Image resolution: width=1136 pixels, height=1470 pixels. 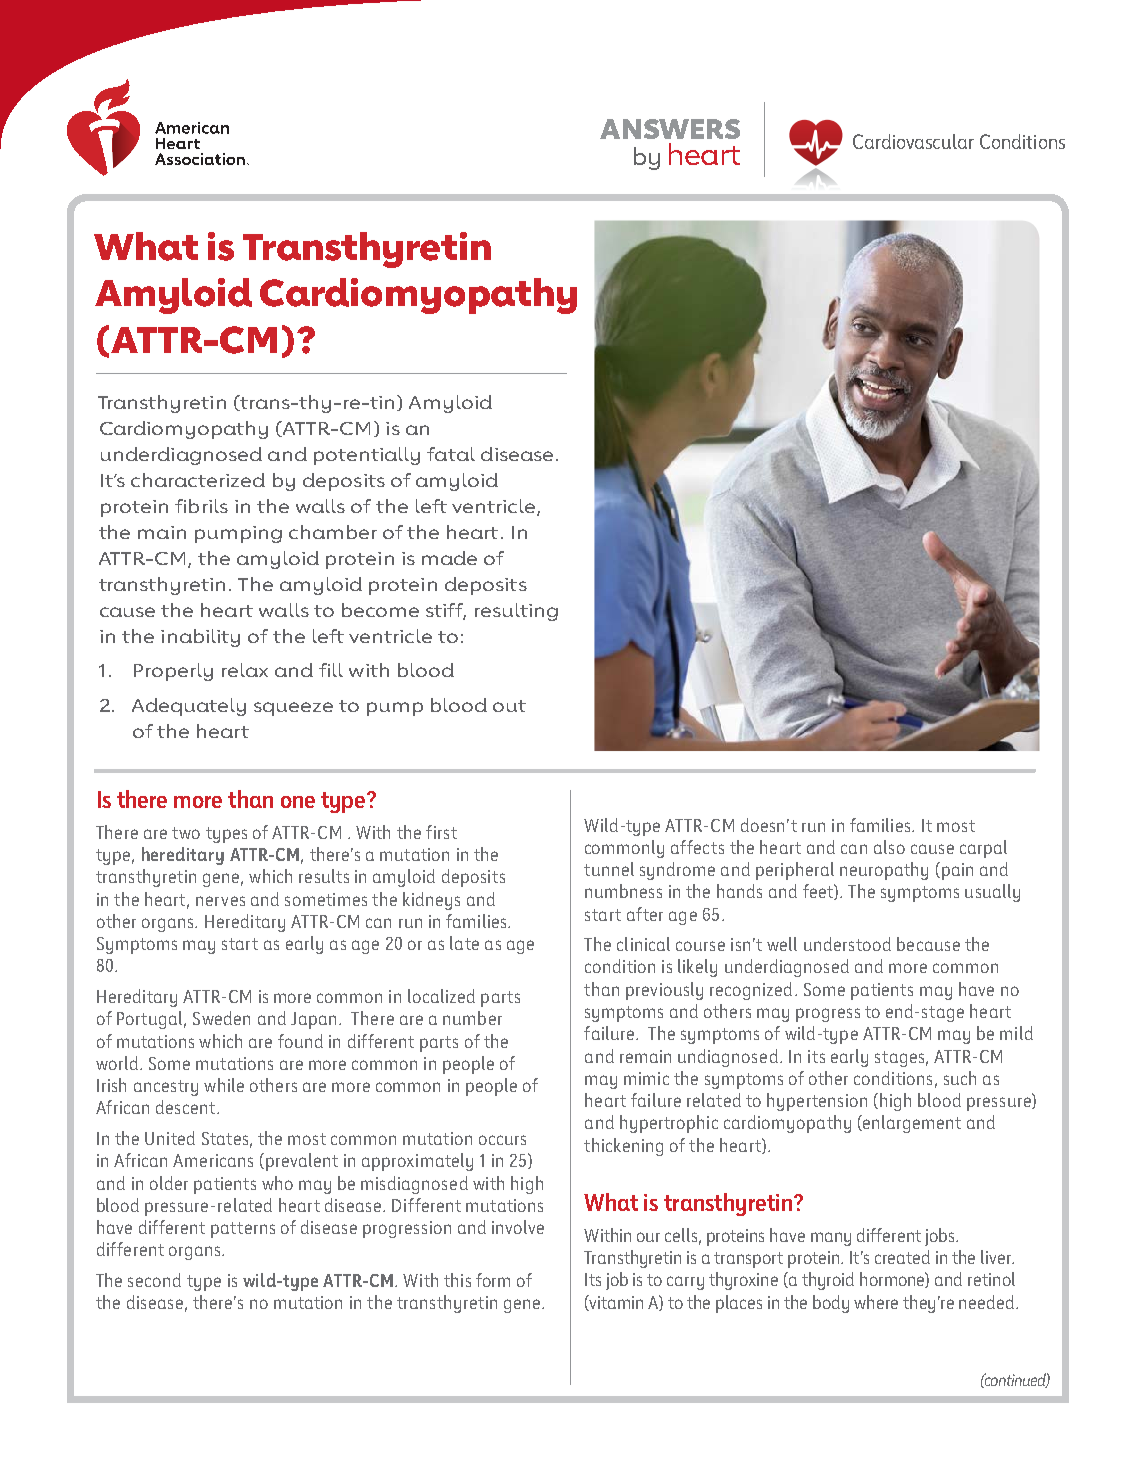 What do you see at coordinates (516, 612) in the document?
I see `resulting` at bounding box center [516, 612].
